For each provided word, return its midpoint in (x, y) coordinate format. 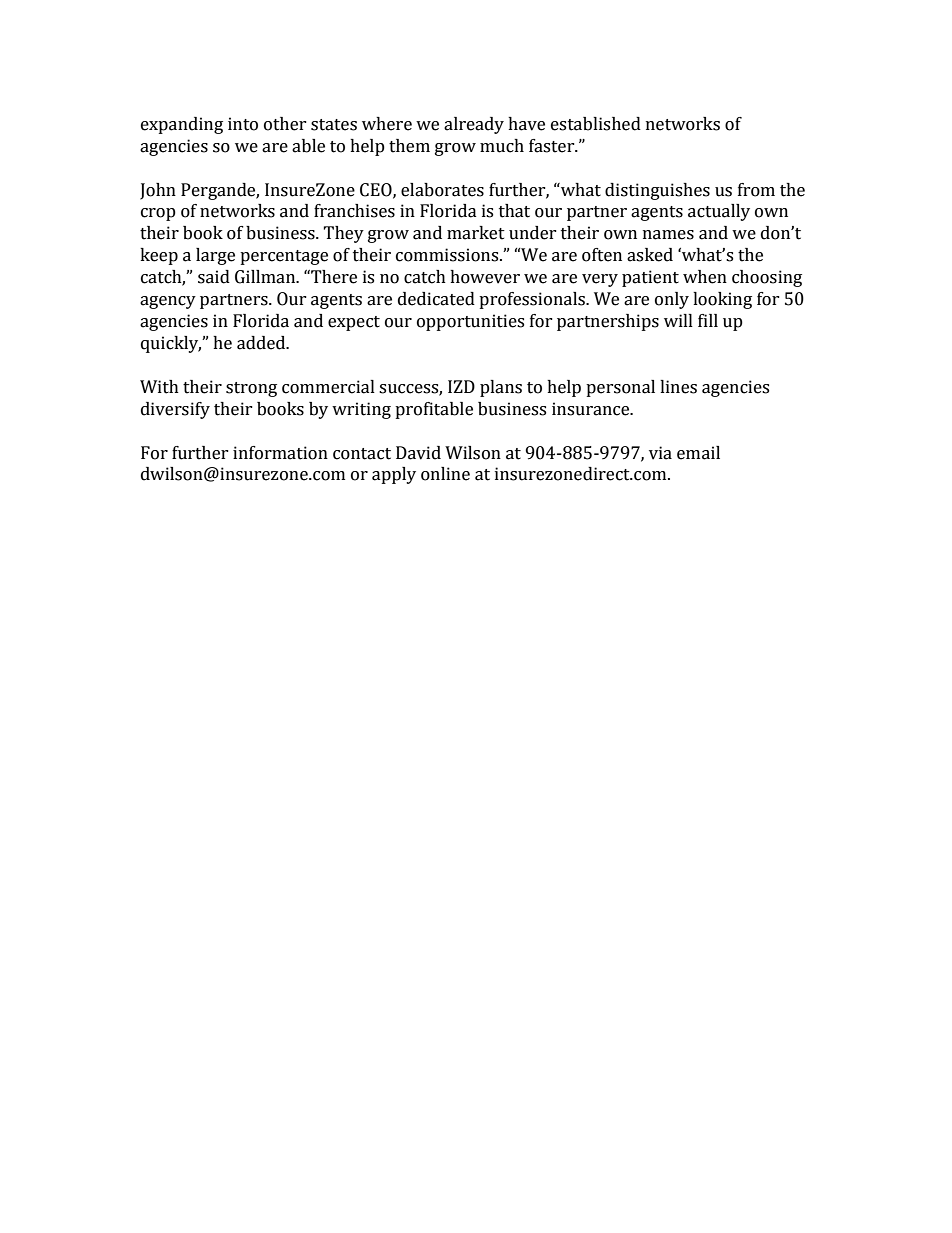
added (262, 343)
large (215, 256)
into (243, 124)
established (596, 124)
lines (678, 387)
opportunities (470, 322)
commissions (448, 255)
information (280, 453)
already (474, 125)
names (668, 235)
